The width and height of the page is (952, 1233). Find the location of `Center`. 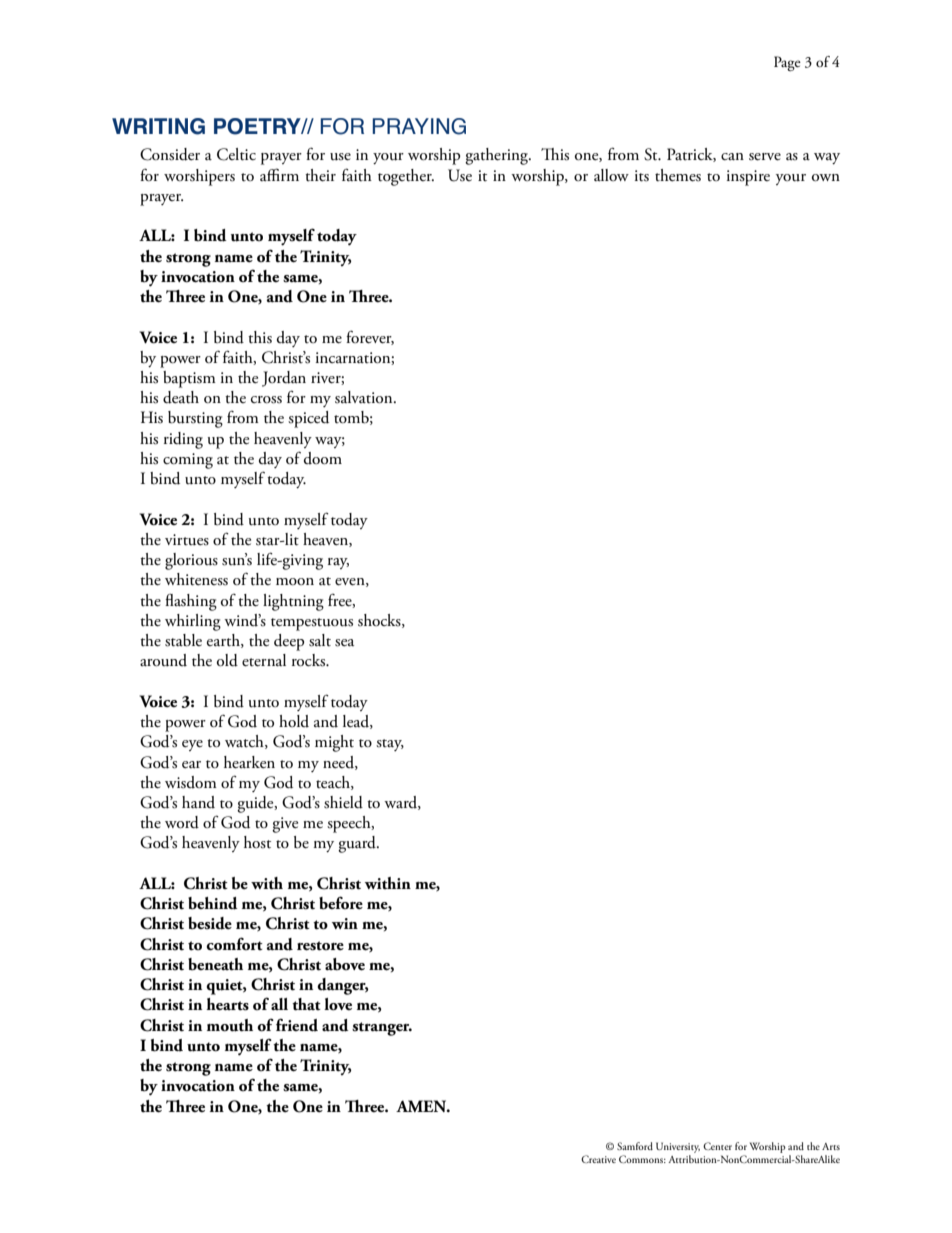

Center is located at coordinates (717, 1146).
